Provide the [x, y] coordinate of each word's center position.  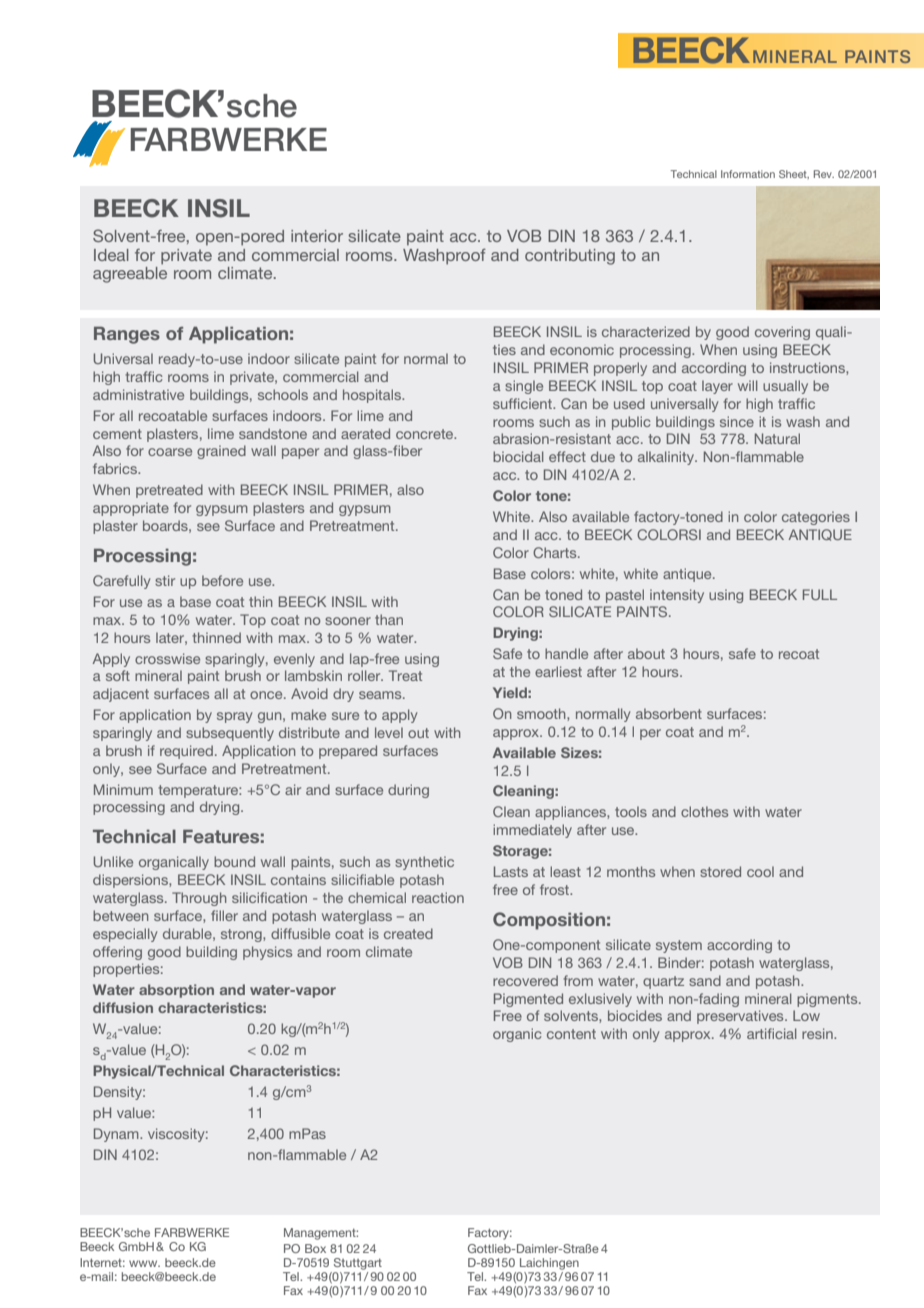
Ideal [111, 255]
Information [748, 174]
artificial [772, 1033]
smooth [542, 714]
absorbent [669, 713]
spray [234, 717]
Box [315, 1248]
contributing [570, 257]
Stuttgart [358, 1264]
